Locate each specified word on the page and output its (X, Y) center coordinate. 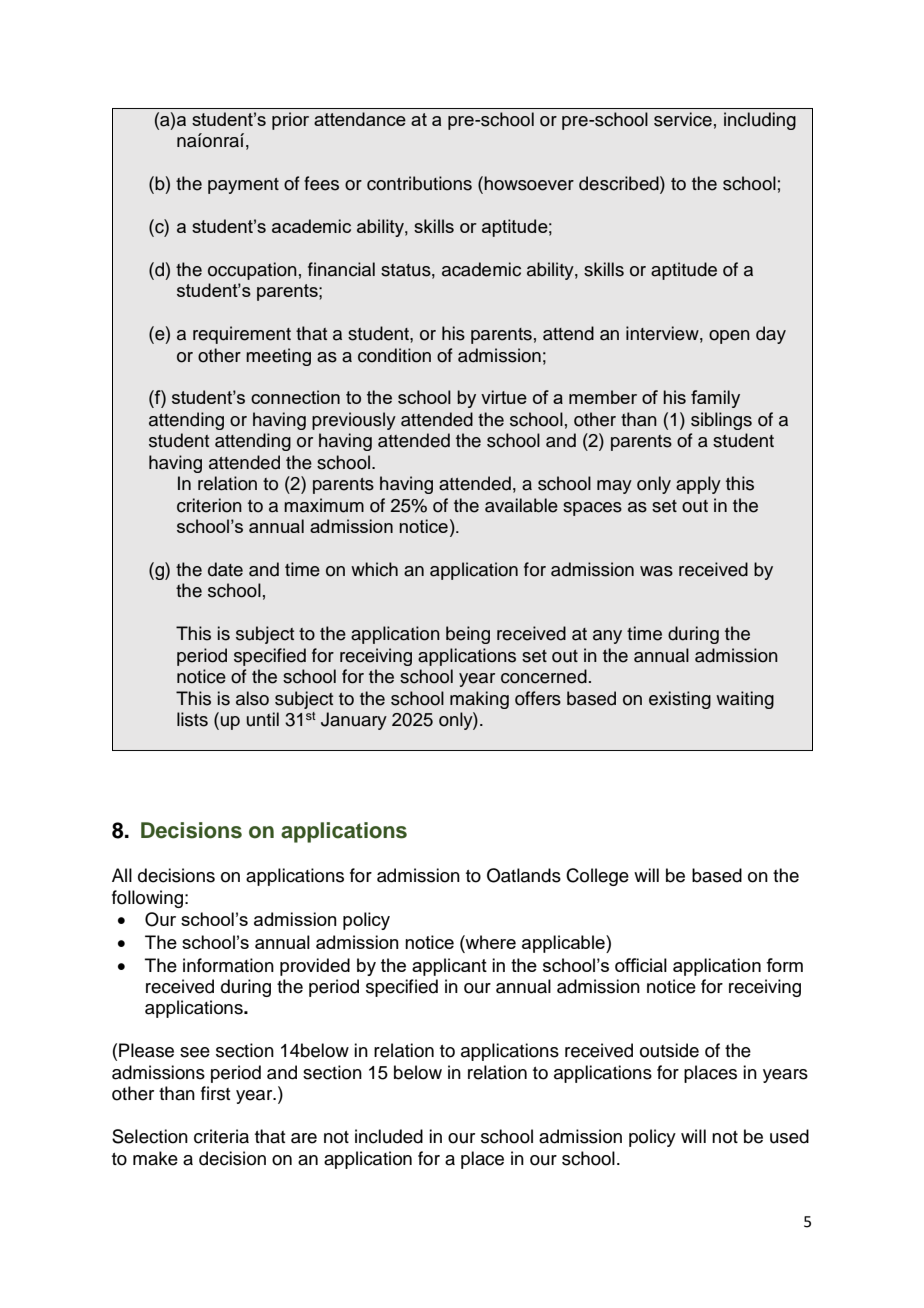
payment (243, 186)
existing (680, 700)
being (468, 635)
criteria (221, 1136)
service (683, 119)
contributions (419, 183)
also (252, 698)
